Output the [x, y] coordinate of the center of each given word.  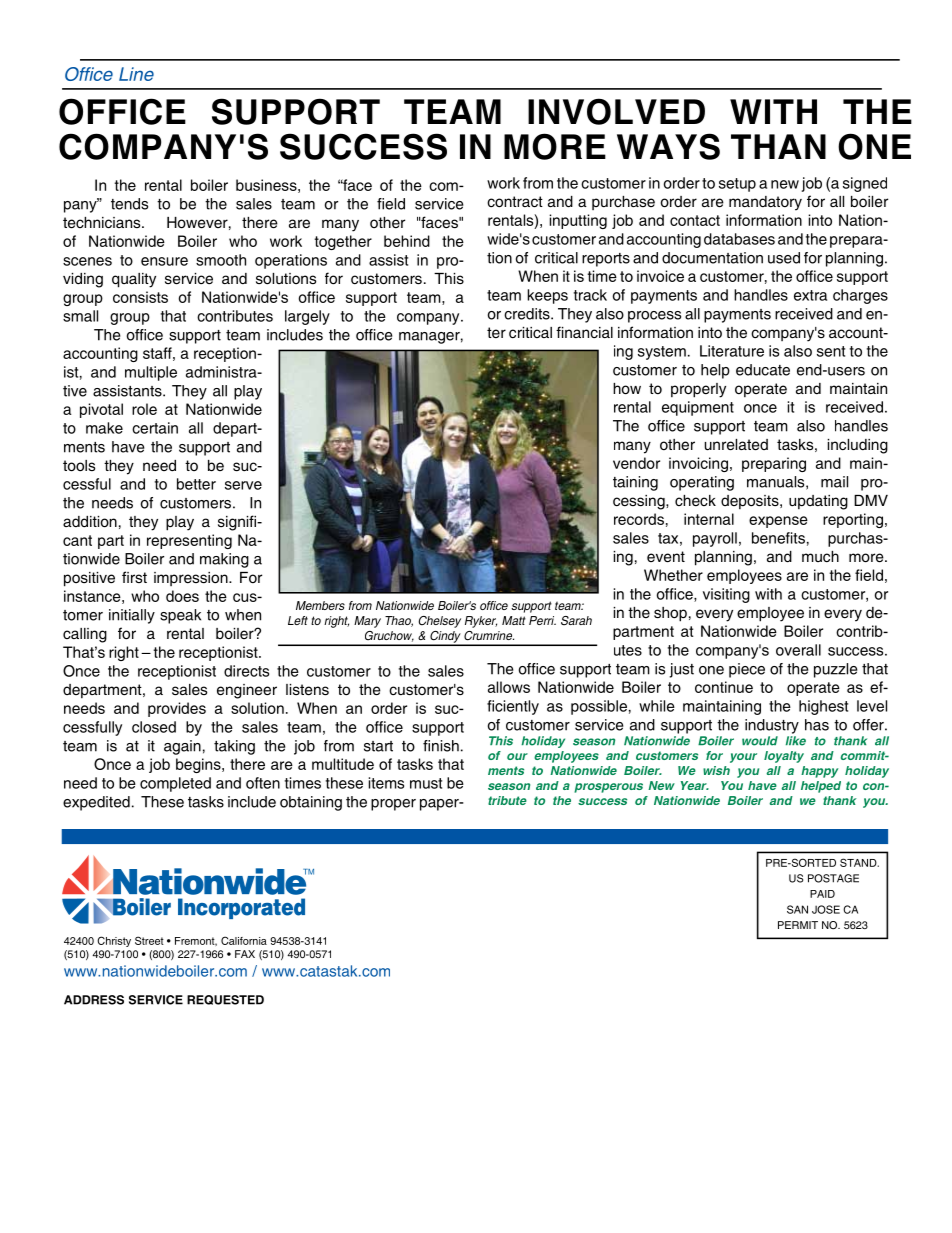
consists [140, 297]
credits [528, 314]
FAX [245, 954]
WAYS [668, 146]
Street [149, 940]
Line [136, 74]
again [182, 747]
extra [810, 295]
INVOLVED [616, 111]
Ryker [481, 622]
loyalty [784, 757]
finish [441, 746]
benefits [778, 538]
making [224, 560]
